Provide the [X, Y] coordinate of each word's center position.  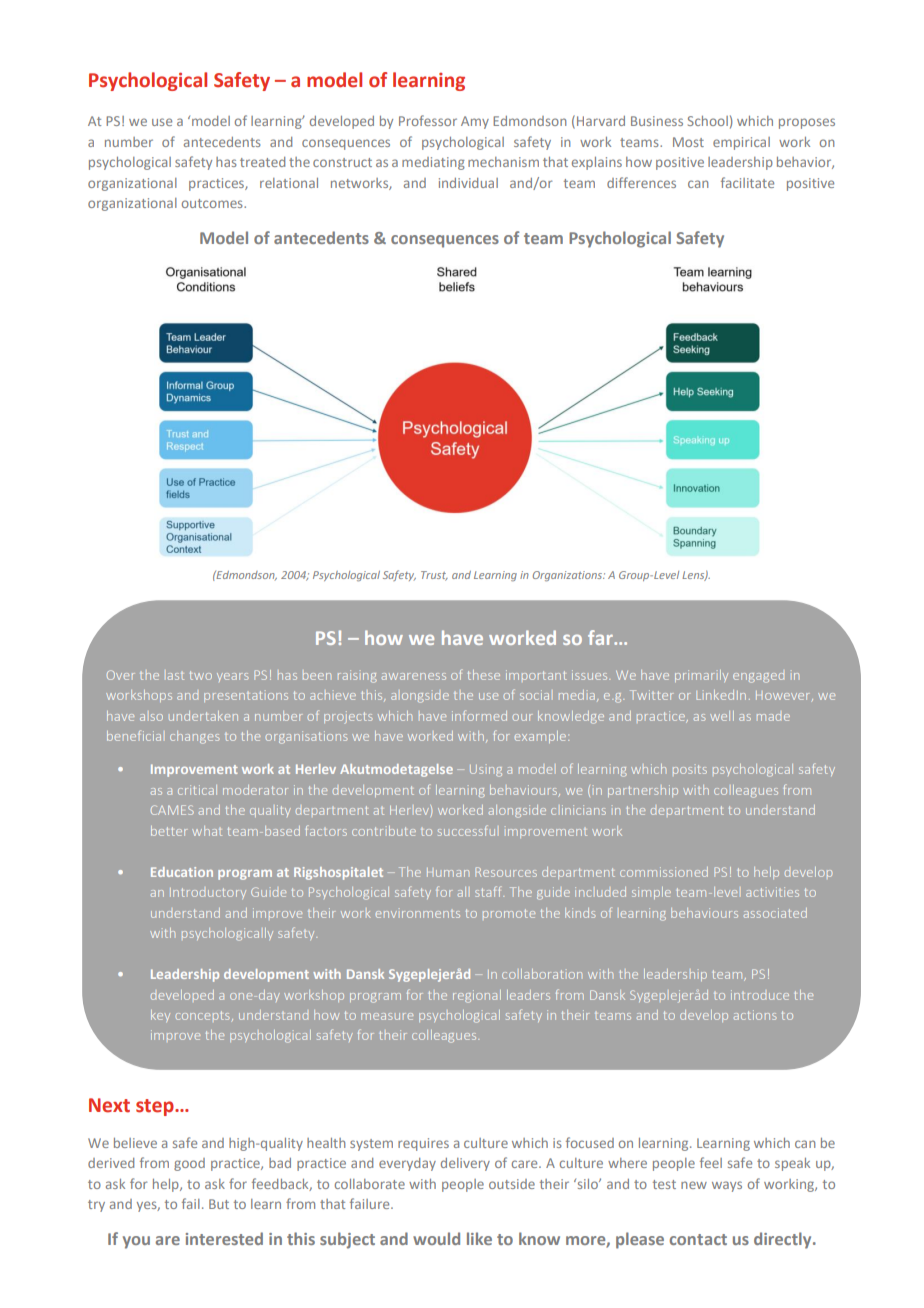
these [484, 675]
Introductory [208, 893]
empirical [741, 143]
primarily [701, 676]
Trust [434, 576]
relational [289, 183]
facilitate [747, 182]
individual [468, 183]
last [176, 676]
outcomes [213, 203]
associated [775, 913]
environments [418, 914]
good [189, 1164]
